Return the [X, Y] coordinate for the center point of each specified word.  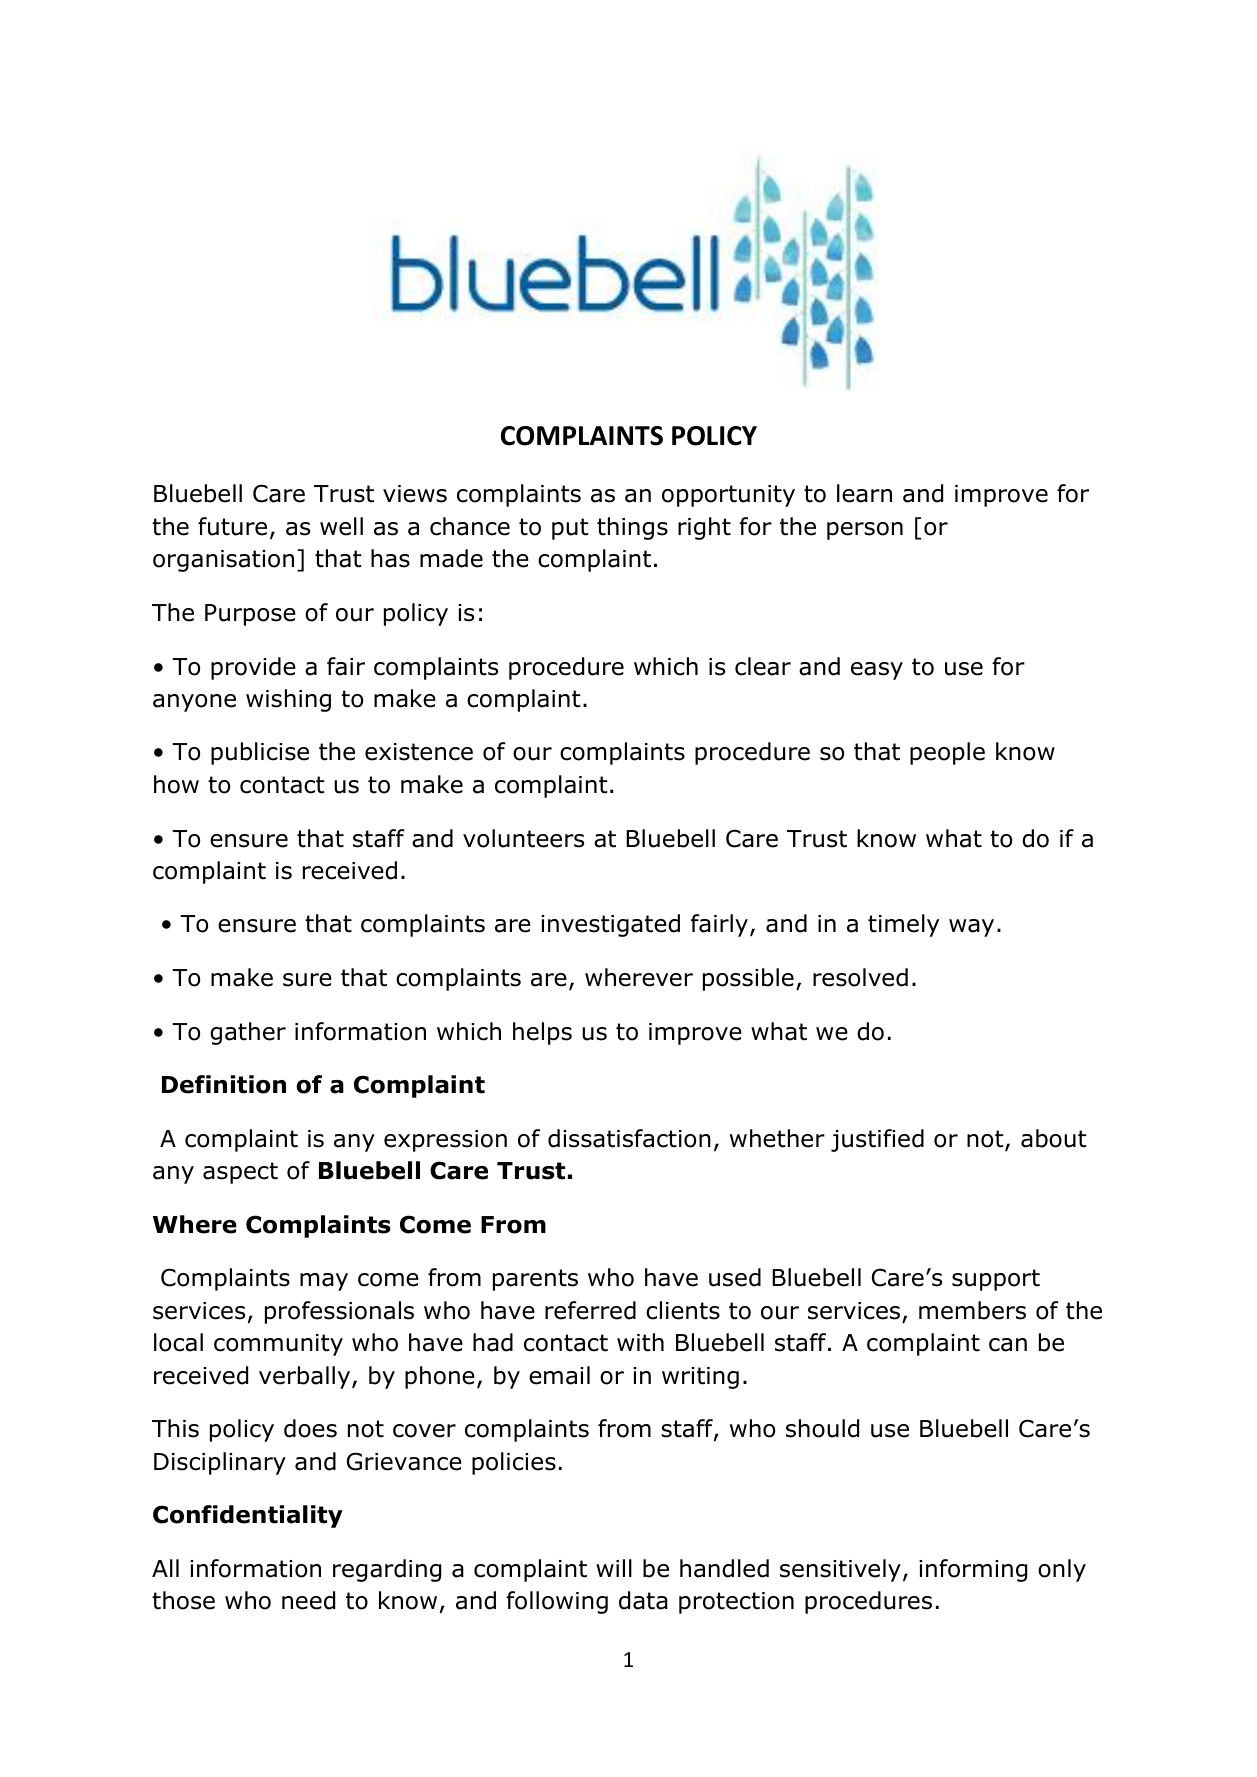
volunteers [523, 838]
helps [542, 1033]
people [947, 753]
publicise [260, 753]
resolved [860, 977]
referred [590, 1310]
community [278, 1345]
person [865, 531]
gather [248, 1033]
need [308, 1600]
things [632, 528]
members [972, 1310]
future [232, 526]
